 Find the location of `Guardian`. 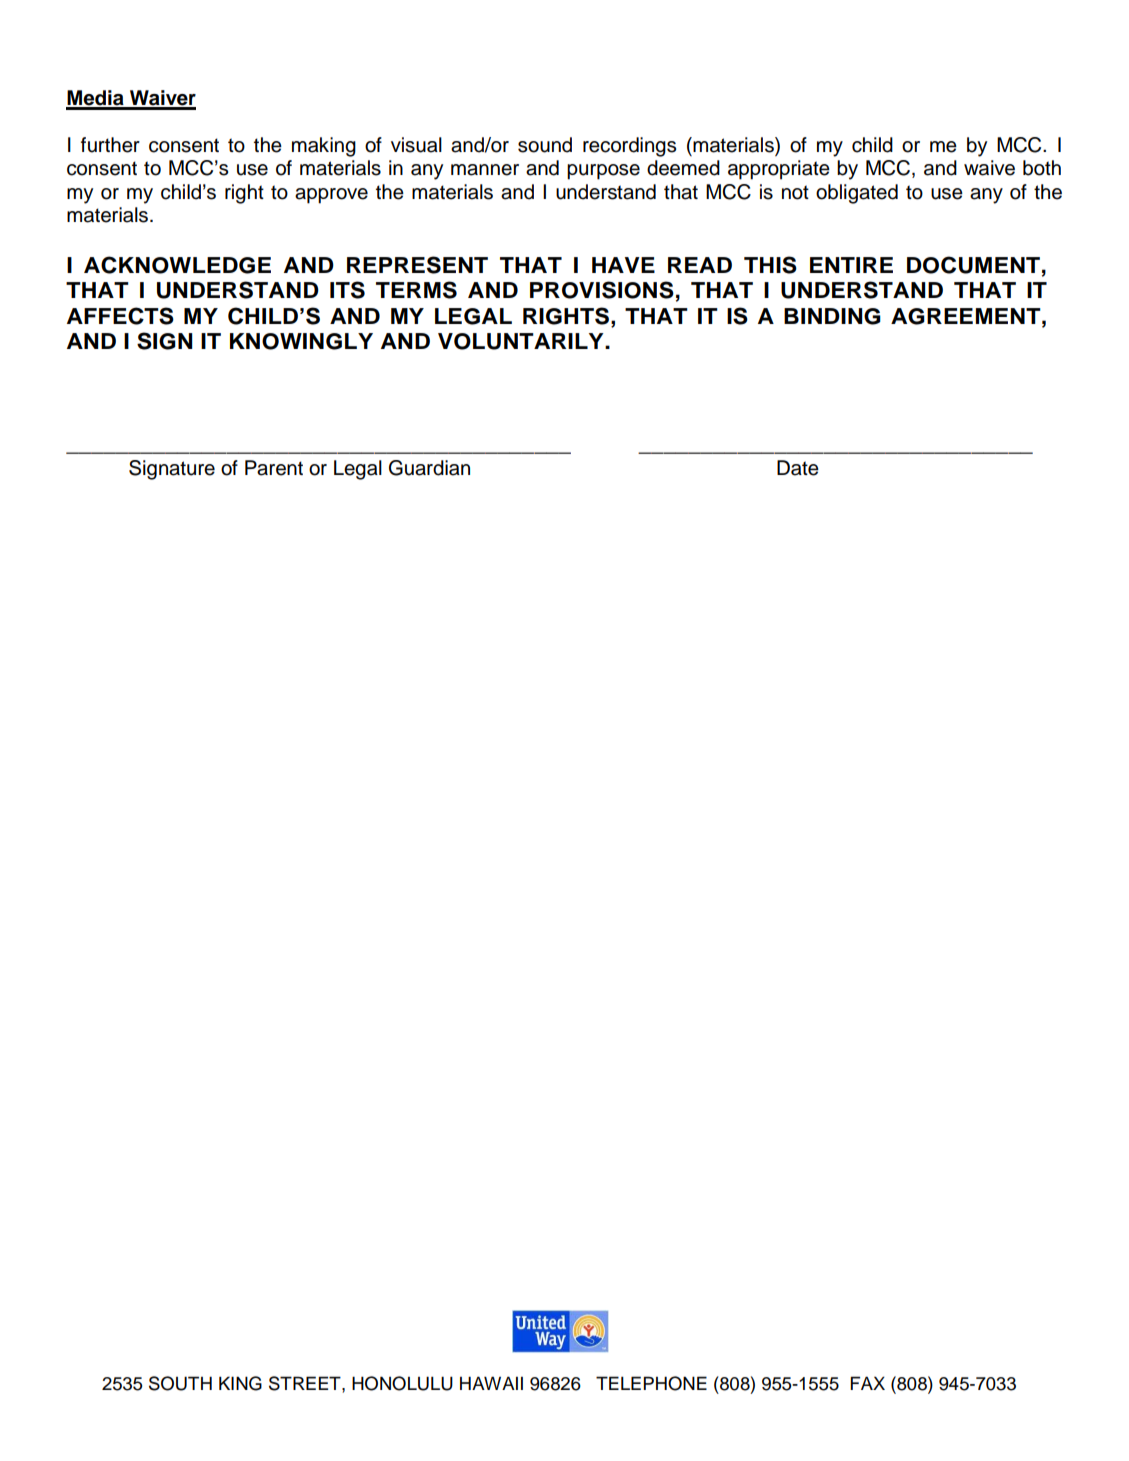

Guardian is located at coordinates (429, 468).
